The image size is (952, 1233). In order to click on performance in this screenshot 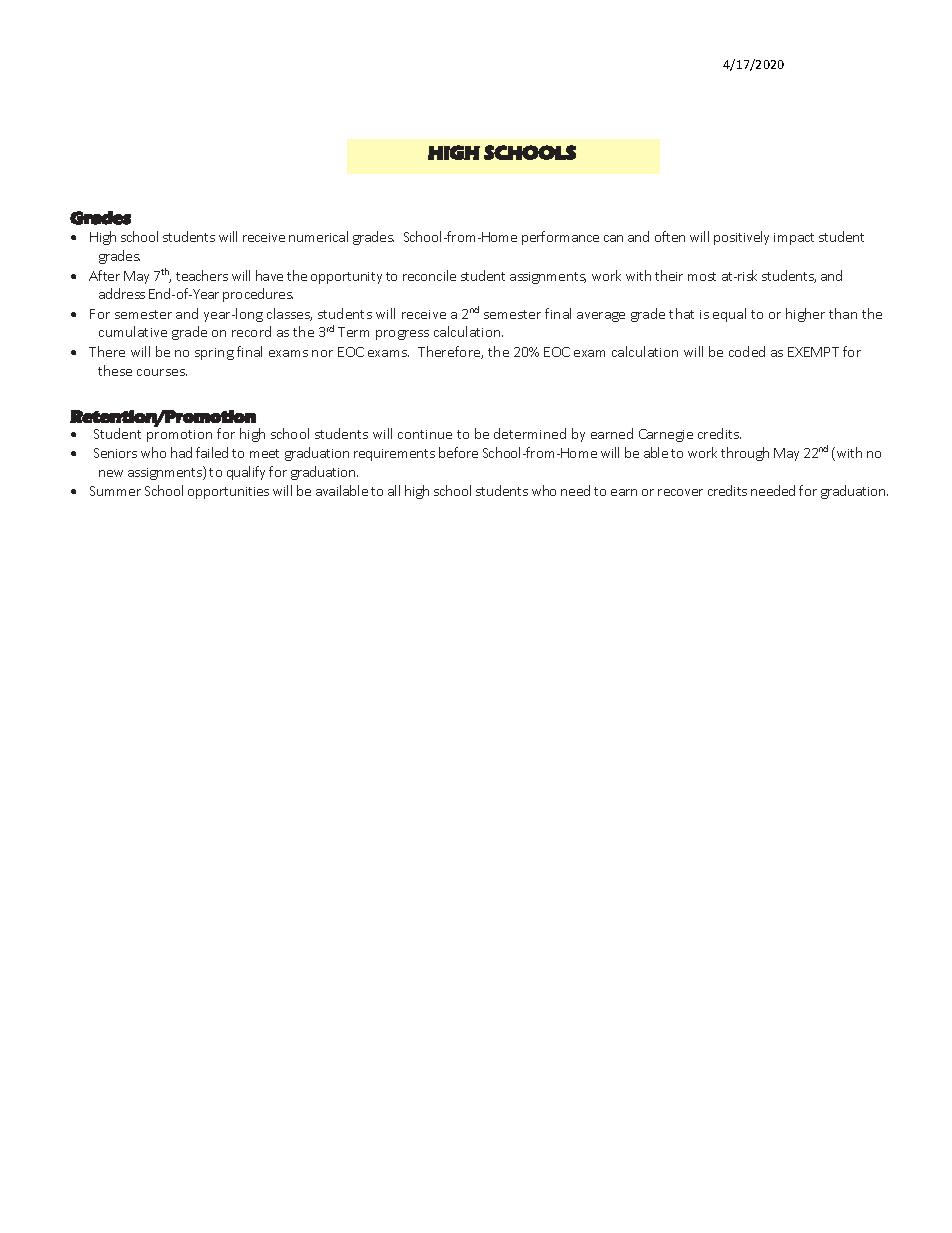, I will do `click(560, 238)`.
